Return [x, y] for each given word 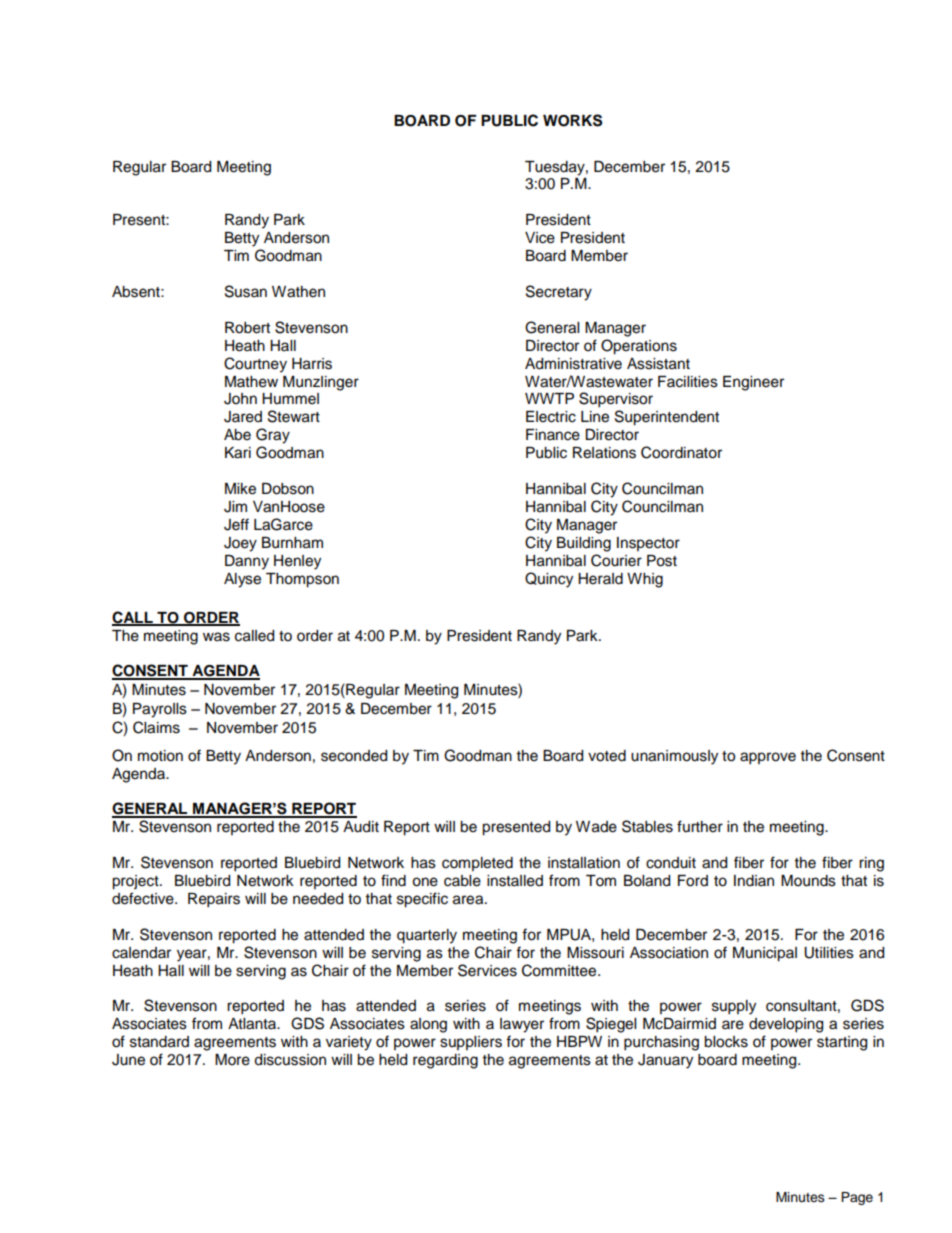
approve [768, 758]
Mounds [808, 881]
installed [515, 881]
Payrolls [160, 710]
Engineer [753, 383]
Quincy [549, 580]
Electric [551, 417]
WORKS [572, 120]
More [232, 1060]
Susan [246, 291]
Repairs [214, 900]
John [240, 399]
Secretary [559, 293]
